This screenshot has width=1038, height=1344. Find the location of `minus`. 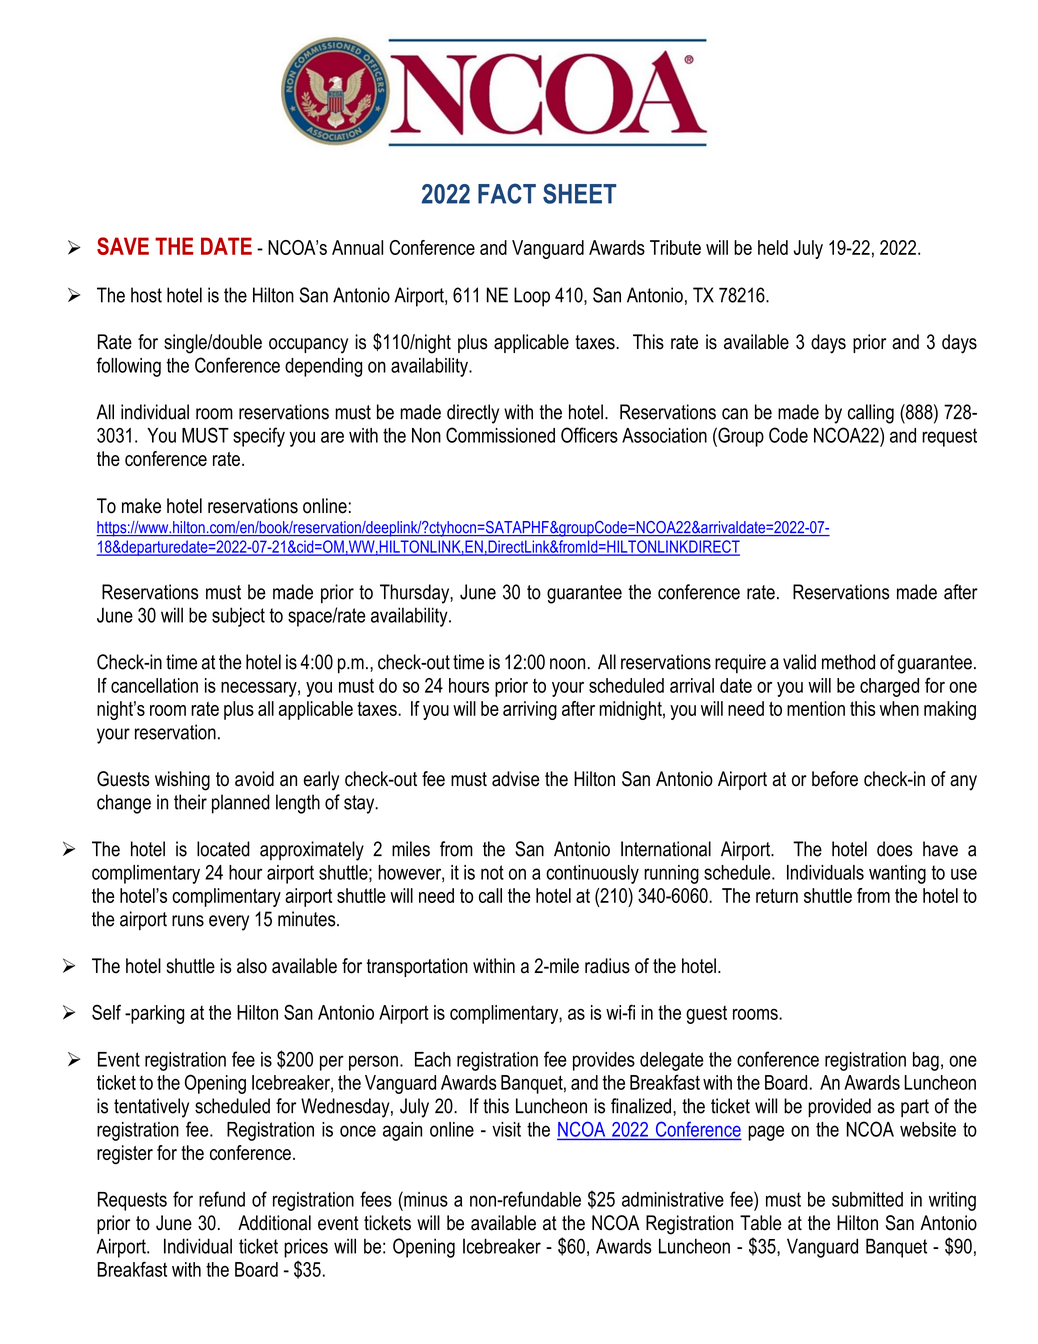

minus is located at coordinates (425, 1199).
